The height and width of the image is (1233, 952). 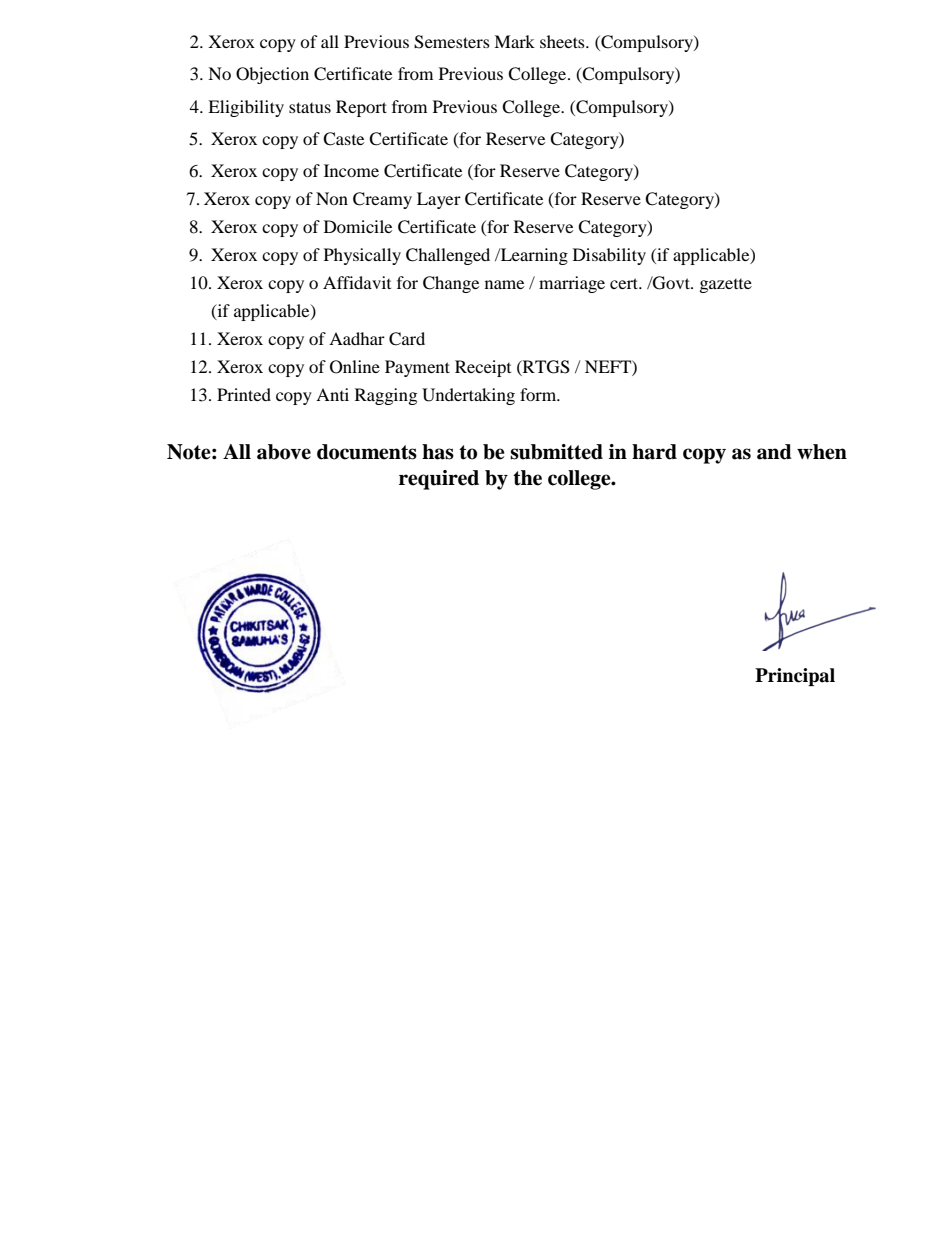 I want to click on Objection, so click(x=272, y=75).
